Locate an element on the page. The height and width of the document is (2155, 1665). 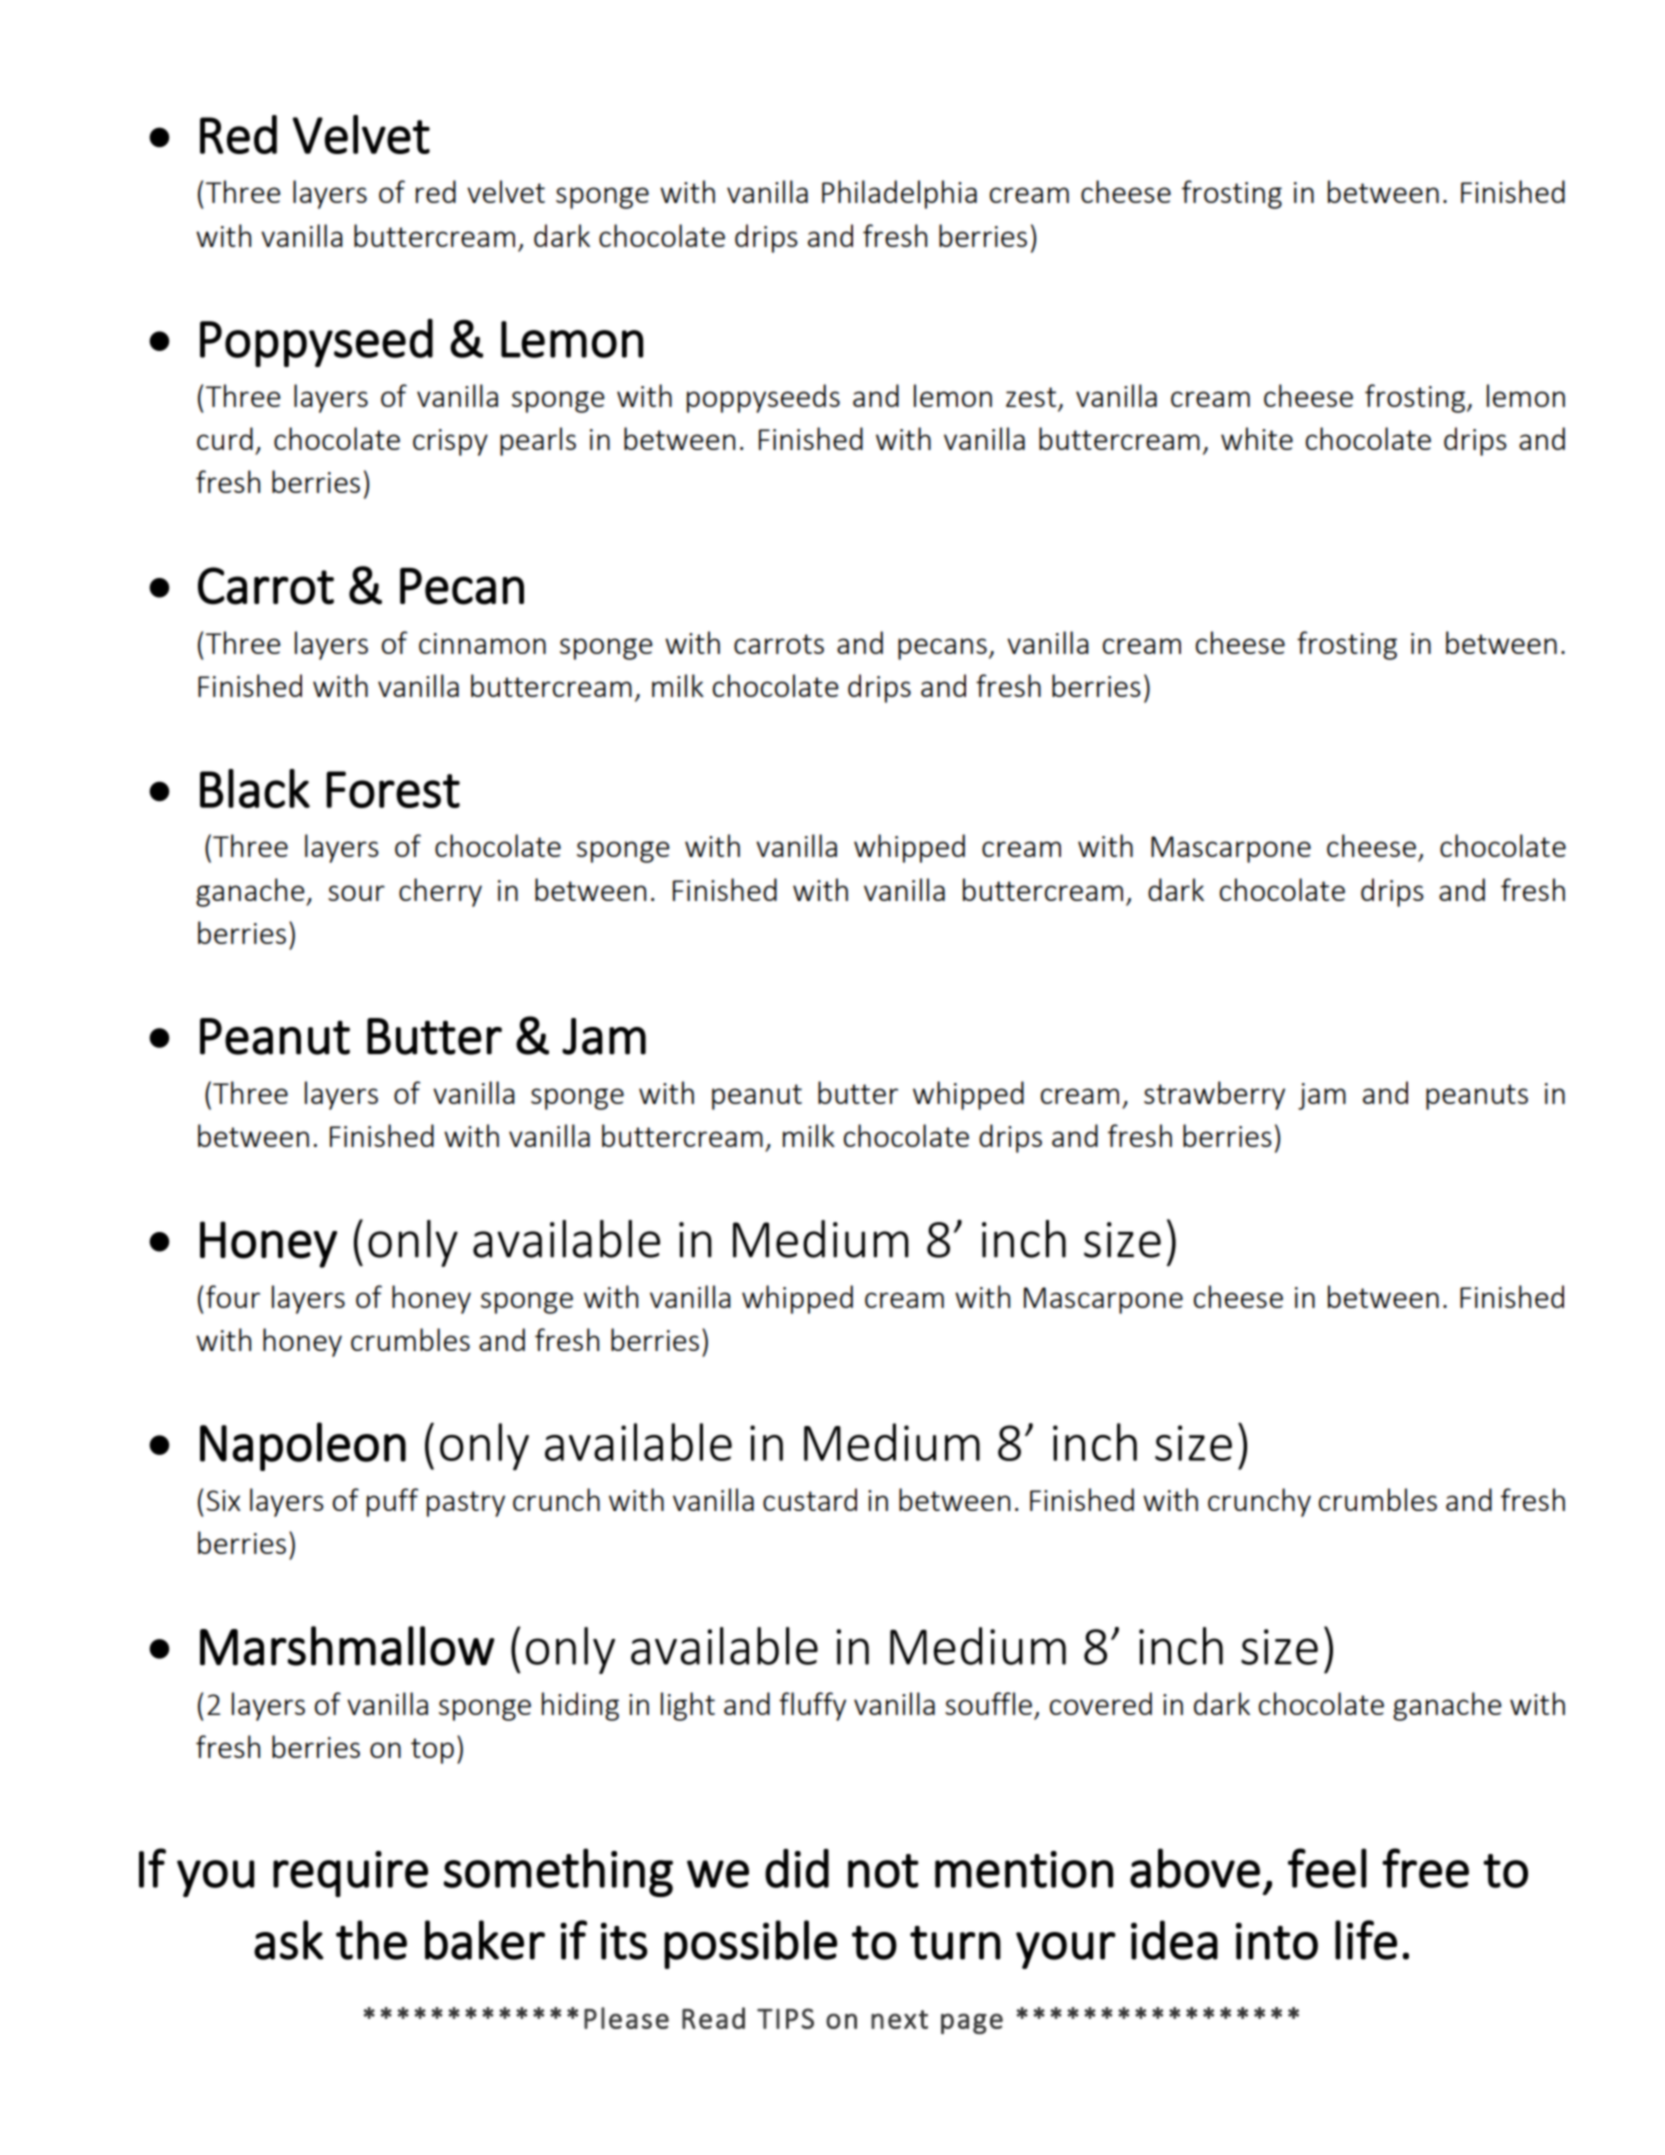
Forest is located at coordinates (393, 789).
